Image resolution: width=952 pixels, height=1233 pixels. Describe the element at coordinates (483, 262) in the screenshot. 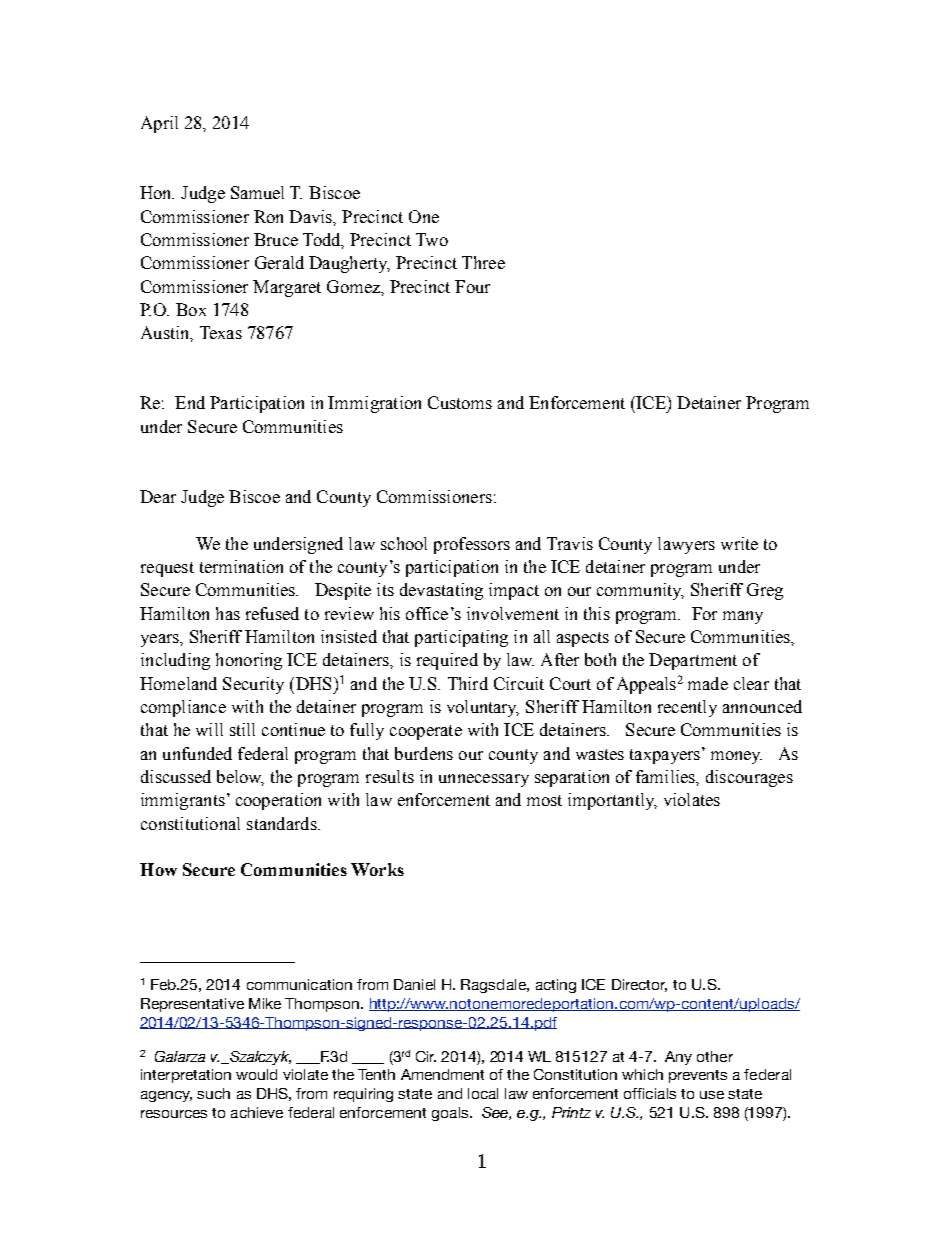

I see `Three` at that location.
